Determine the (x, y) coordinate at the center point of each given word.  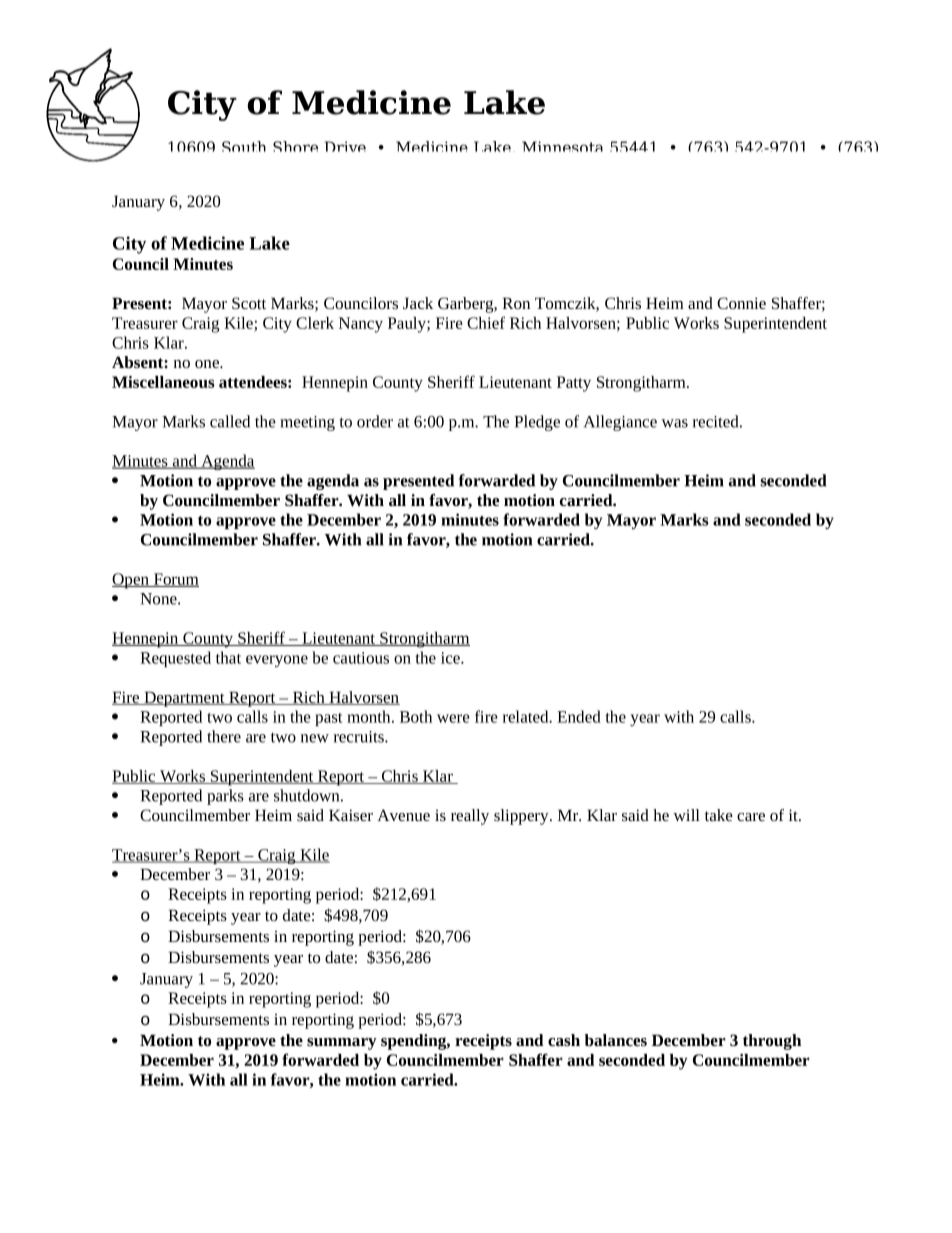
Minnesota (562, 146)
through (772, 1042)
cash (564, 1040)
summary (342, 1044)
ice (451, 658)
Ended (579, 716)
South (244, 146)
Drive (345, 146)
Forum (175, 580)
